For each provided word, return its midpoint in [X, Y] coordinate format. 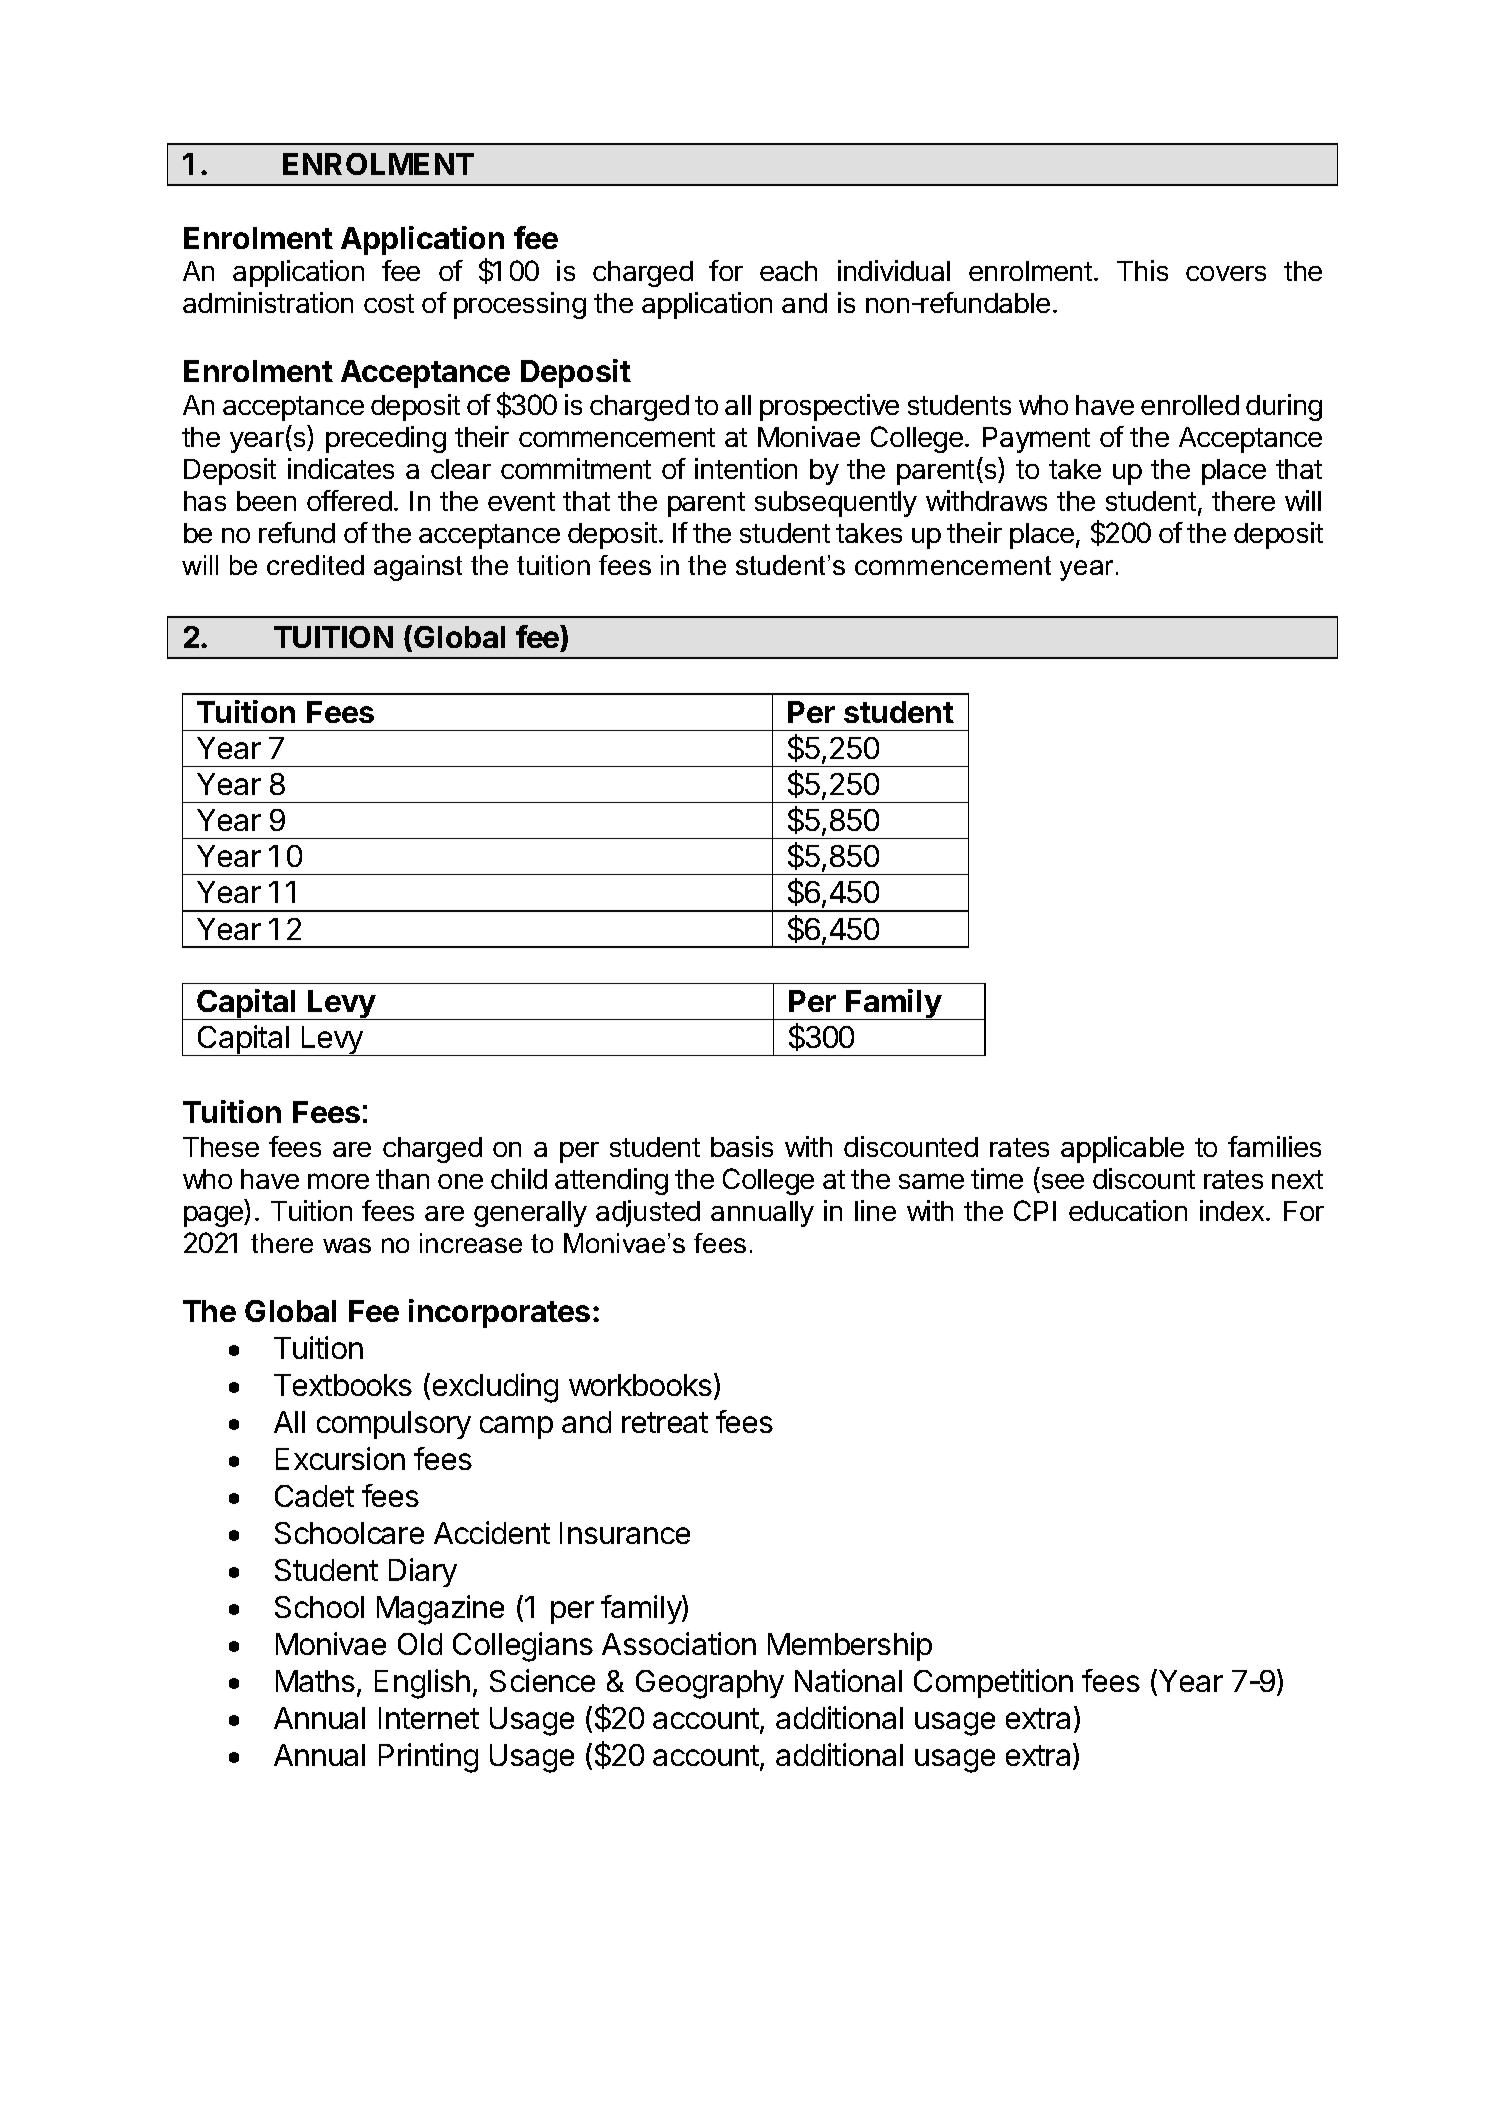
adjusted [648, 1213]
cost [389, 303]
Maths [315, 1681]
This [1142, 270]
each [788, 271]
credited [315, 565]
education [1128, 1210]
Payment [1036, 440]
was [347, 1245]
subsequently [836, 504]
